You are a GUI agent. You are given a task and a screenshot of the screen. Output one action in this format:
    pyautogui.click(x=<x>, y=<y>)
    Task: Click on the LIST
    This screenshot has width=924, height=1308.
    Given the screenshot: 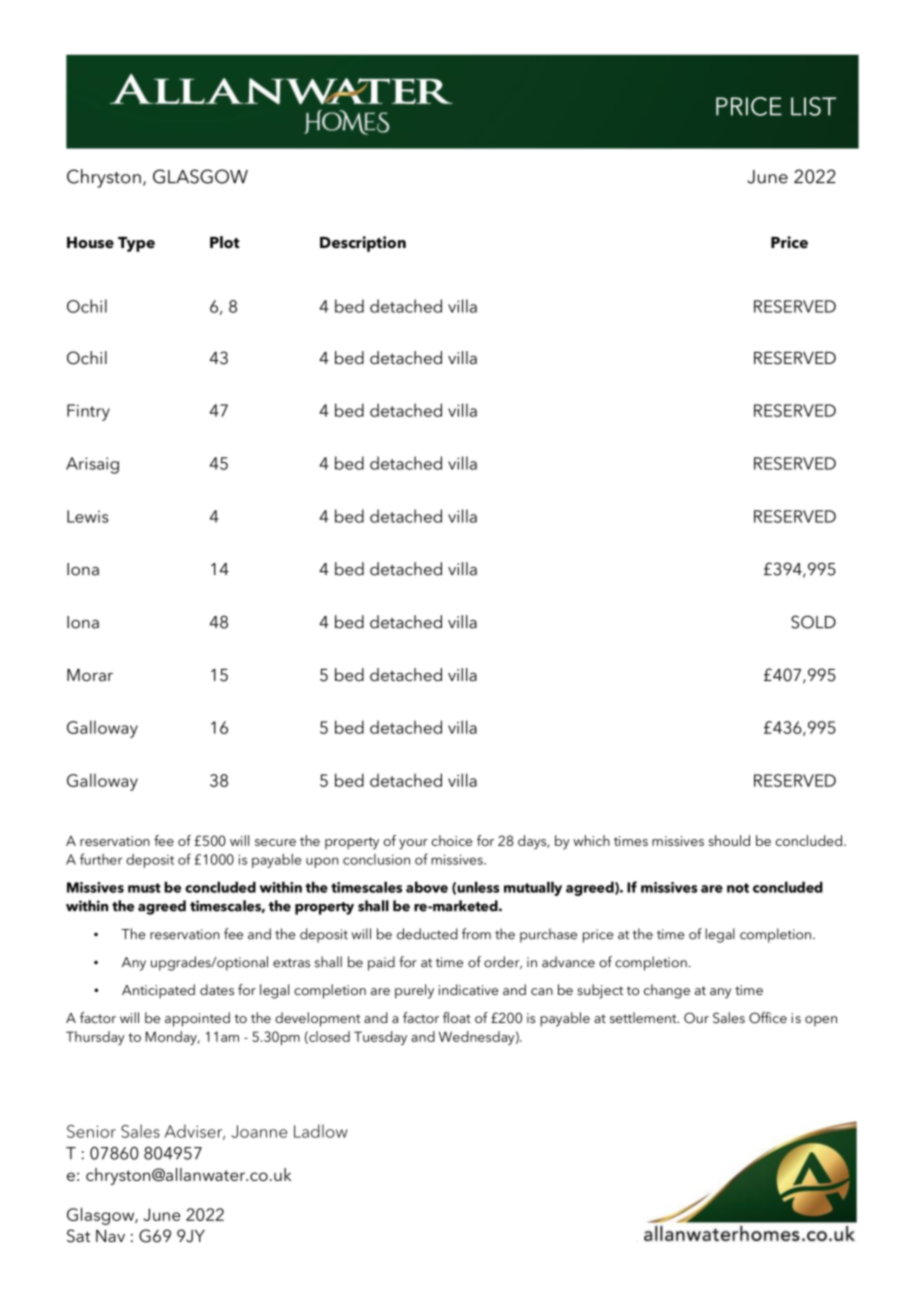 What is the action you would take?
    pyautogui.click(x=813, y=106)
